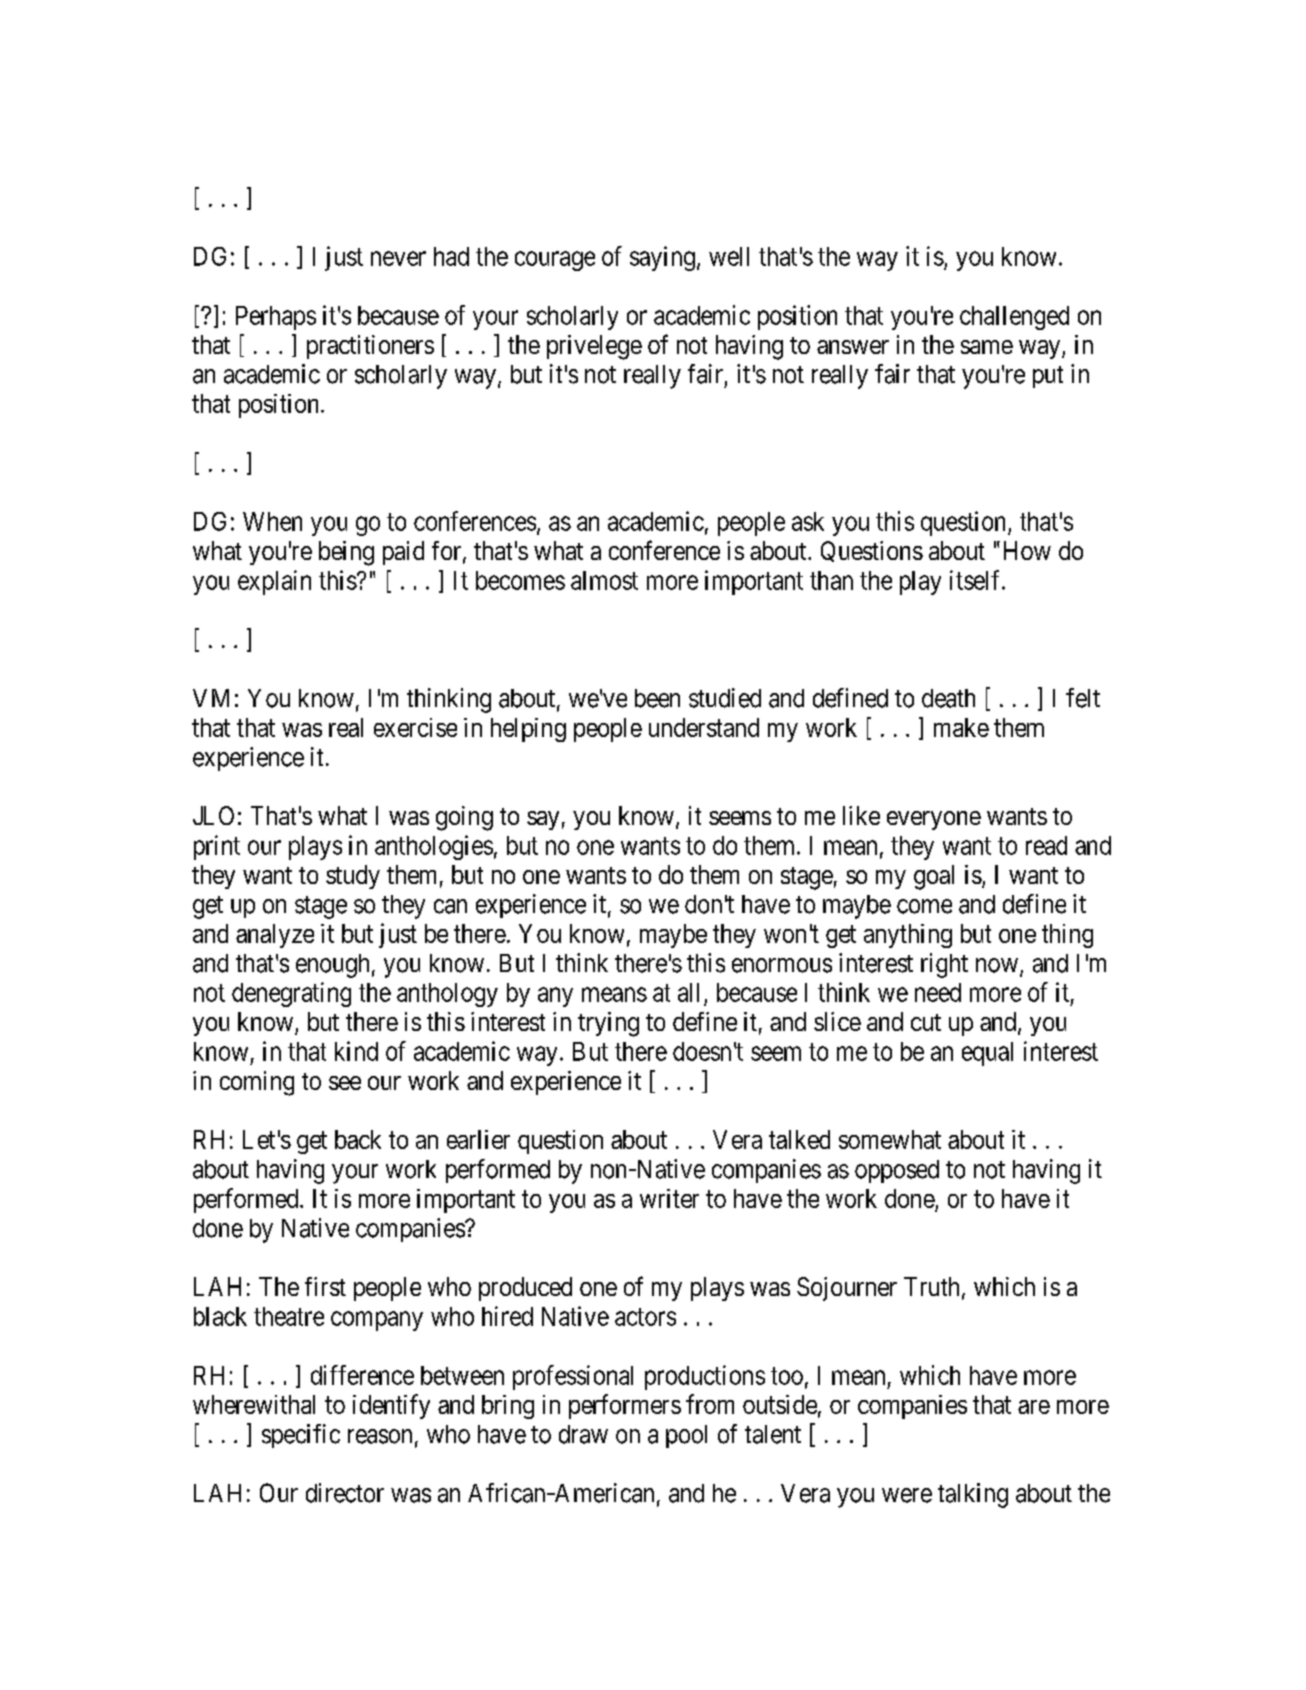  I want to click on almost, so click(604, 580).
